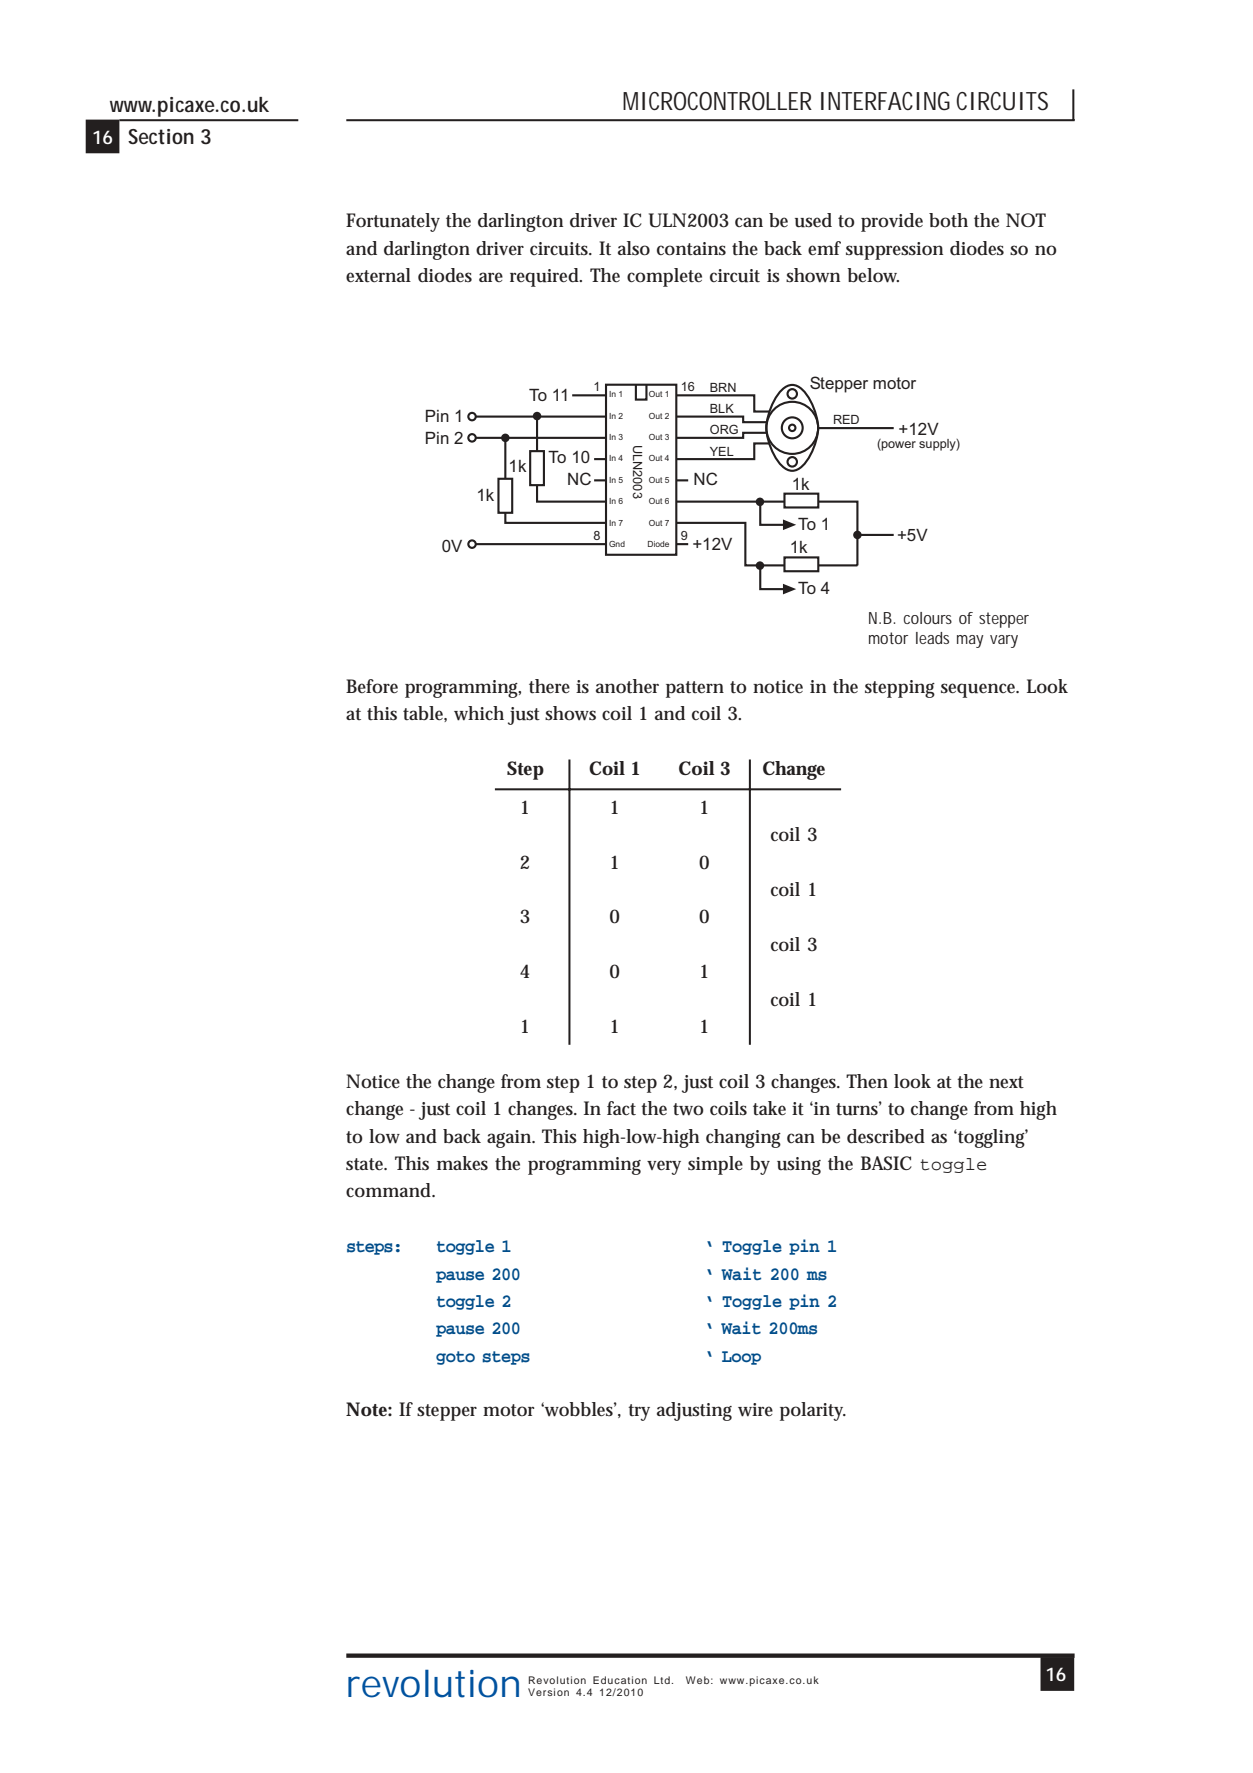 The height and width of the screenshot is (1773, 1253). Describe the element at coordinates (867, 1081) in the screenshot. I see `Then` at that location.
